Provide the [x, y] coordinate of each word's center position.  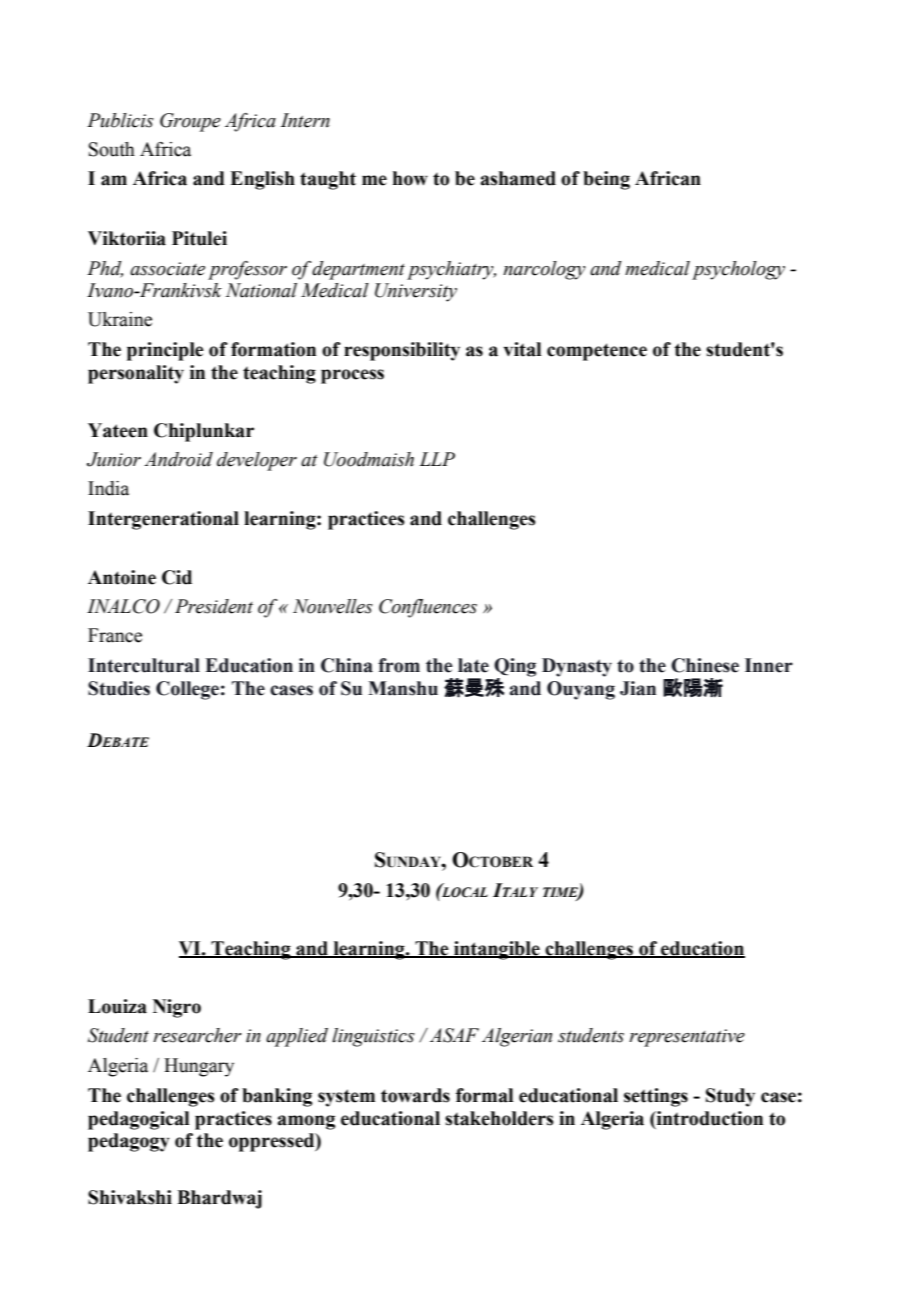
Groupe [190, 122]
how [410, 178]
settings [656, 1097]
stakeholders [499, 1118]
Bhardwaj [219, 1199]
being [606, 180]
